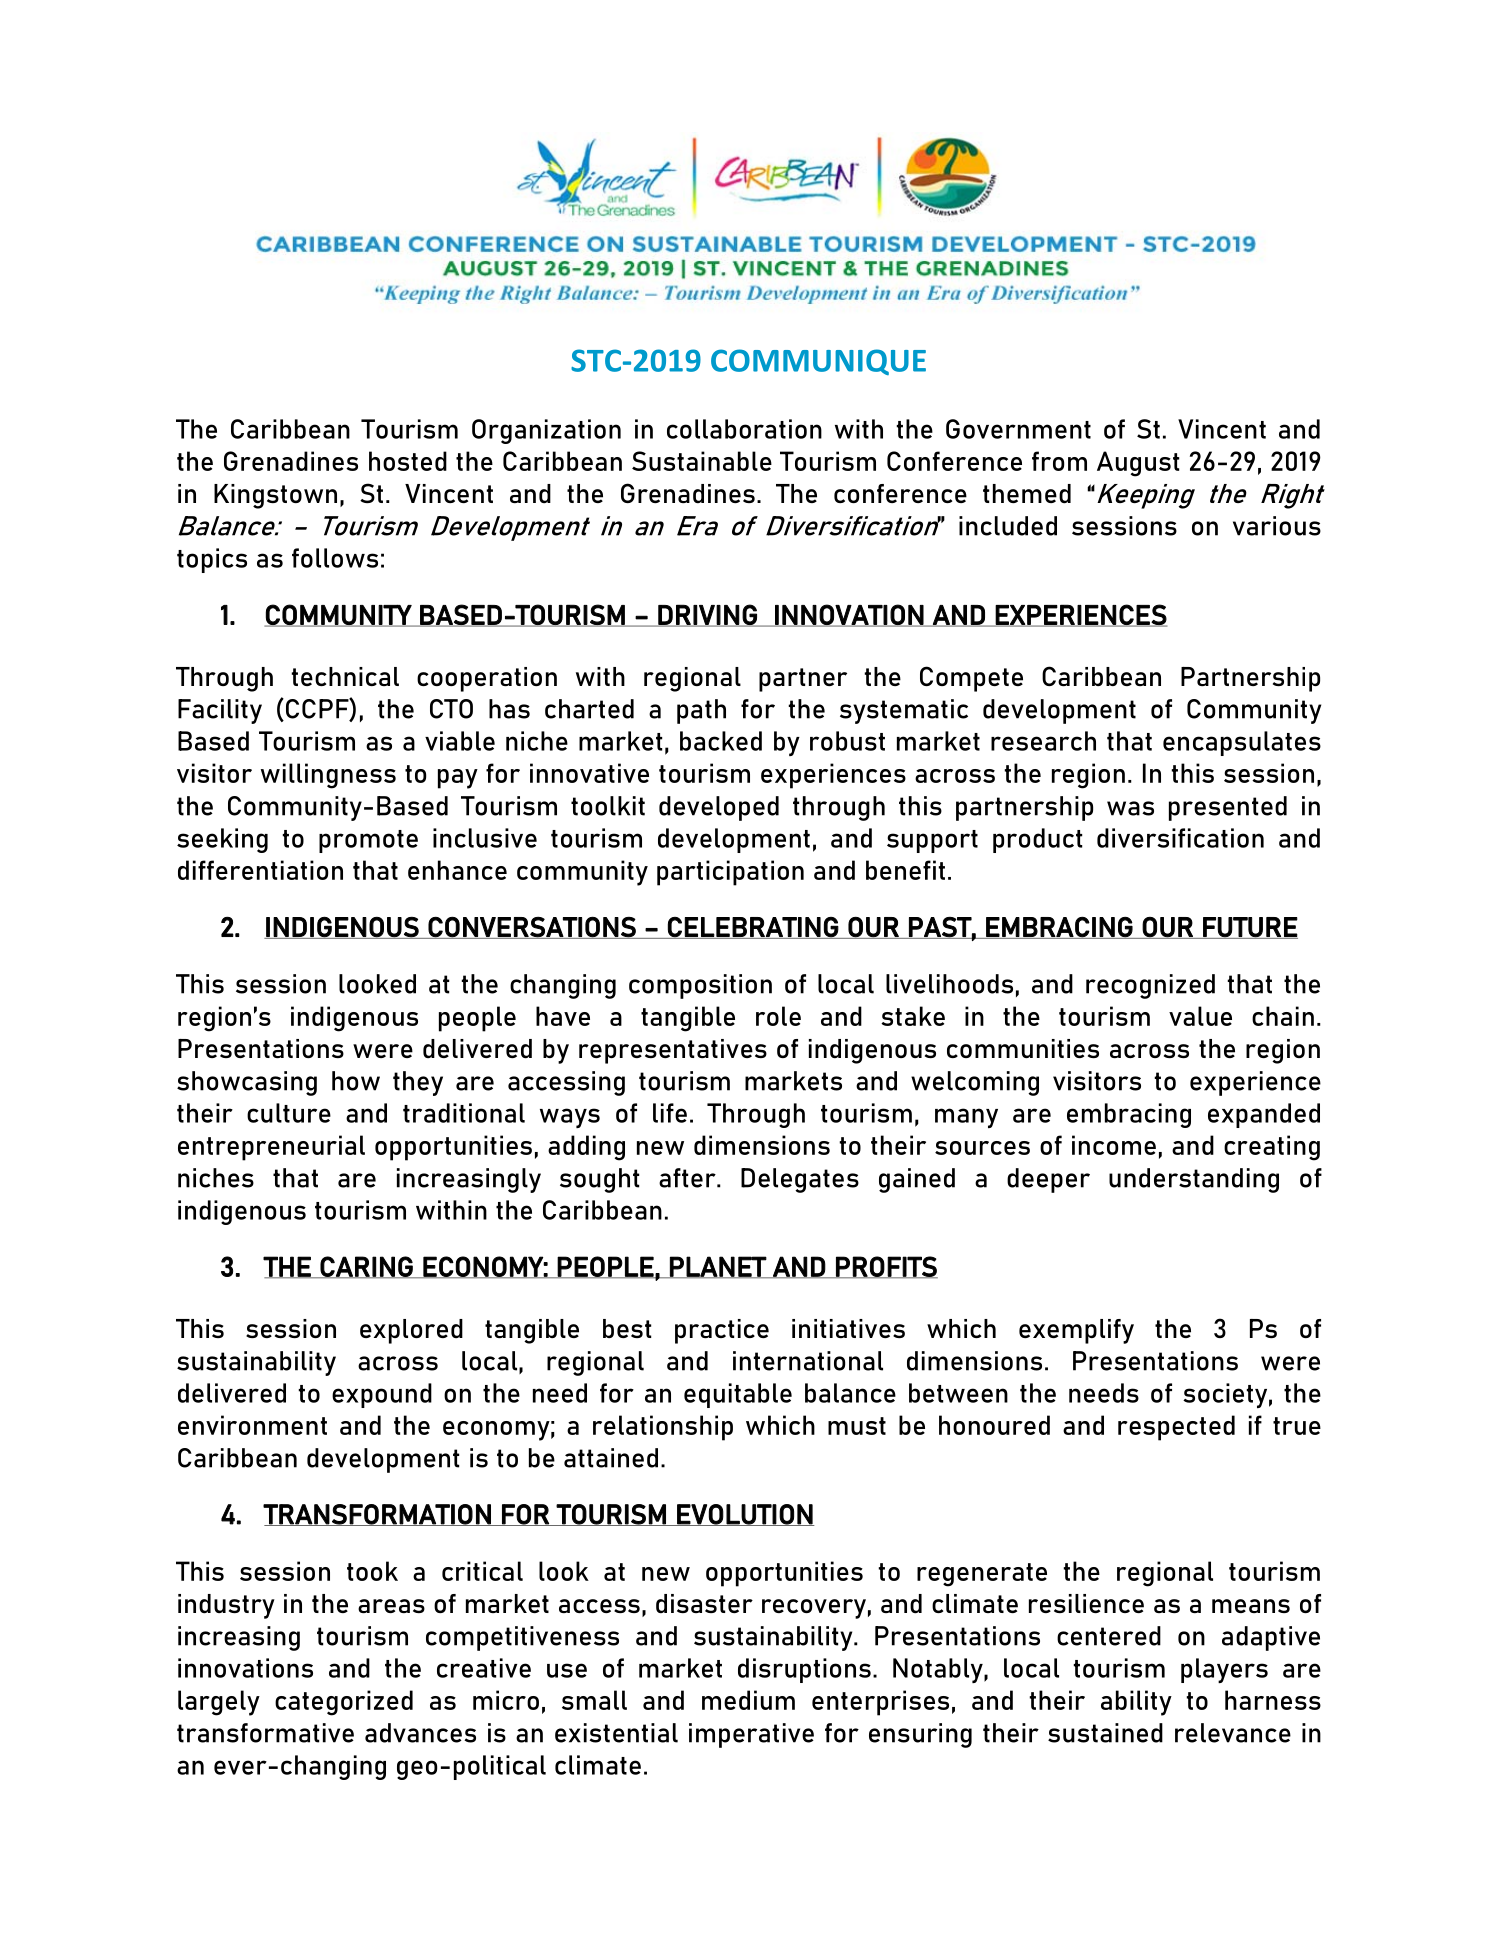  Describe the element at coordinates (722, 1331) in the screenshot. I see `practice` at that location.
